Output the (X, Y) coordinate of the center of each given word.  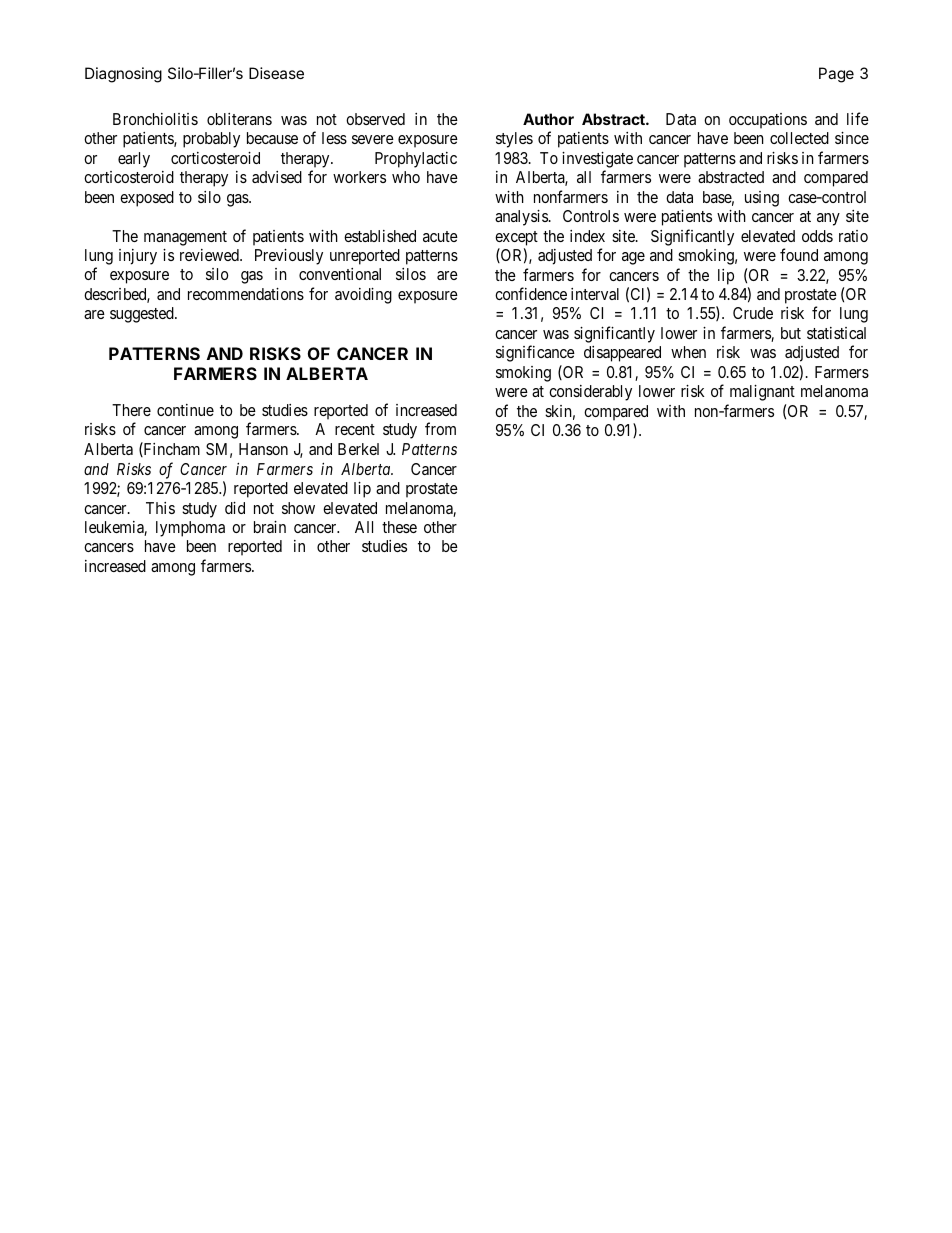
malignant (762, 393)
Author (548, 119)
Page (836, 75)
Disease (276, 73)
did (235, 508)
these (399, 527)
